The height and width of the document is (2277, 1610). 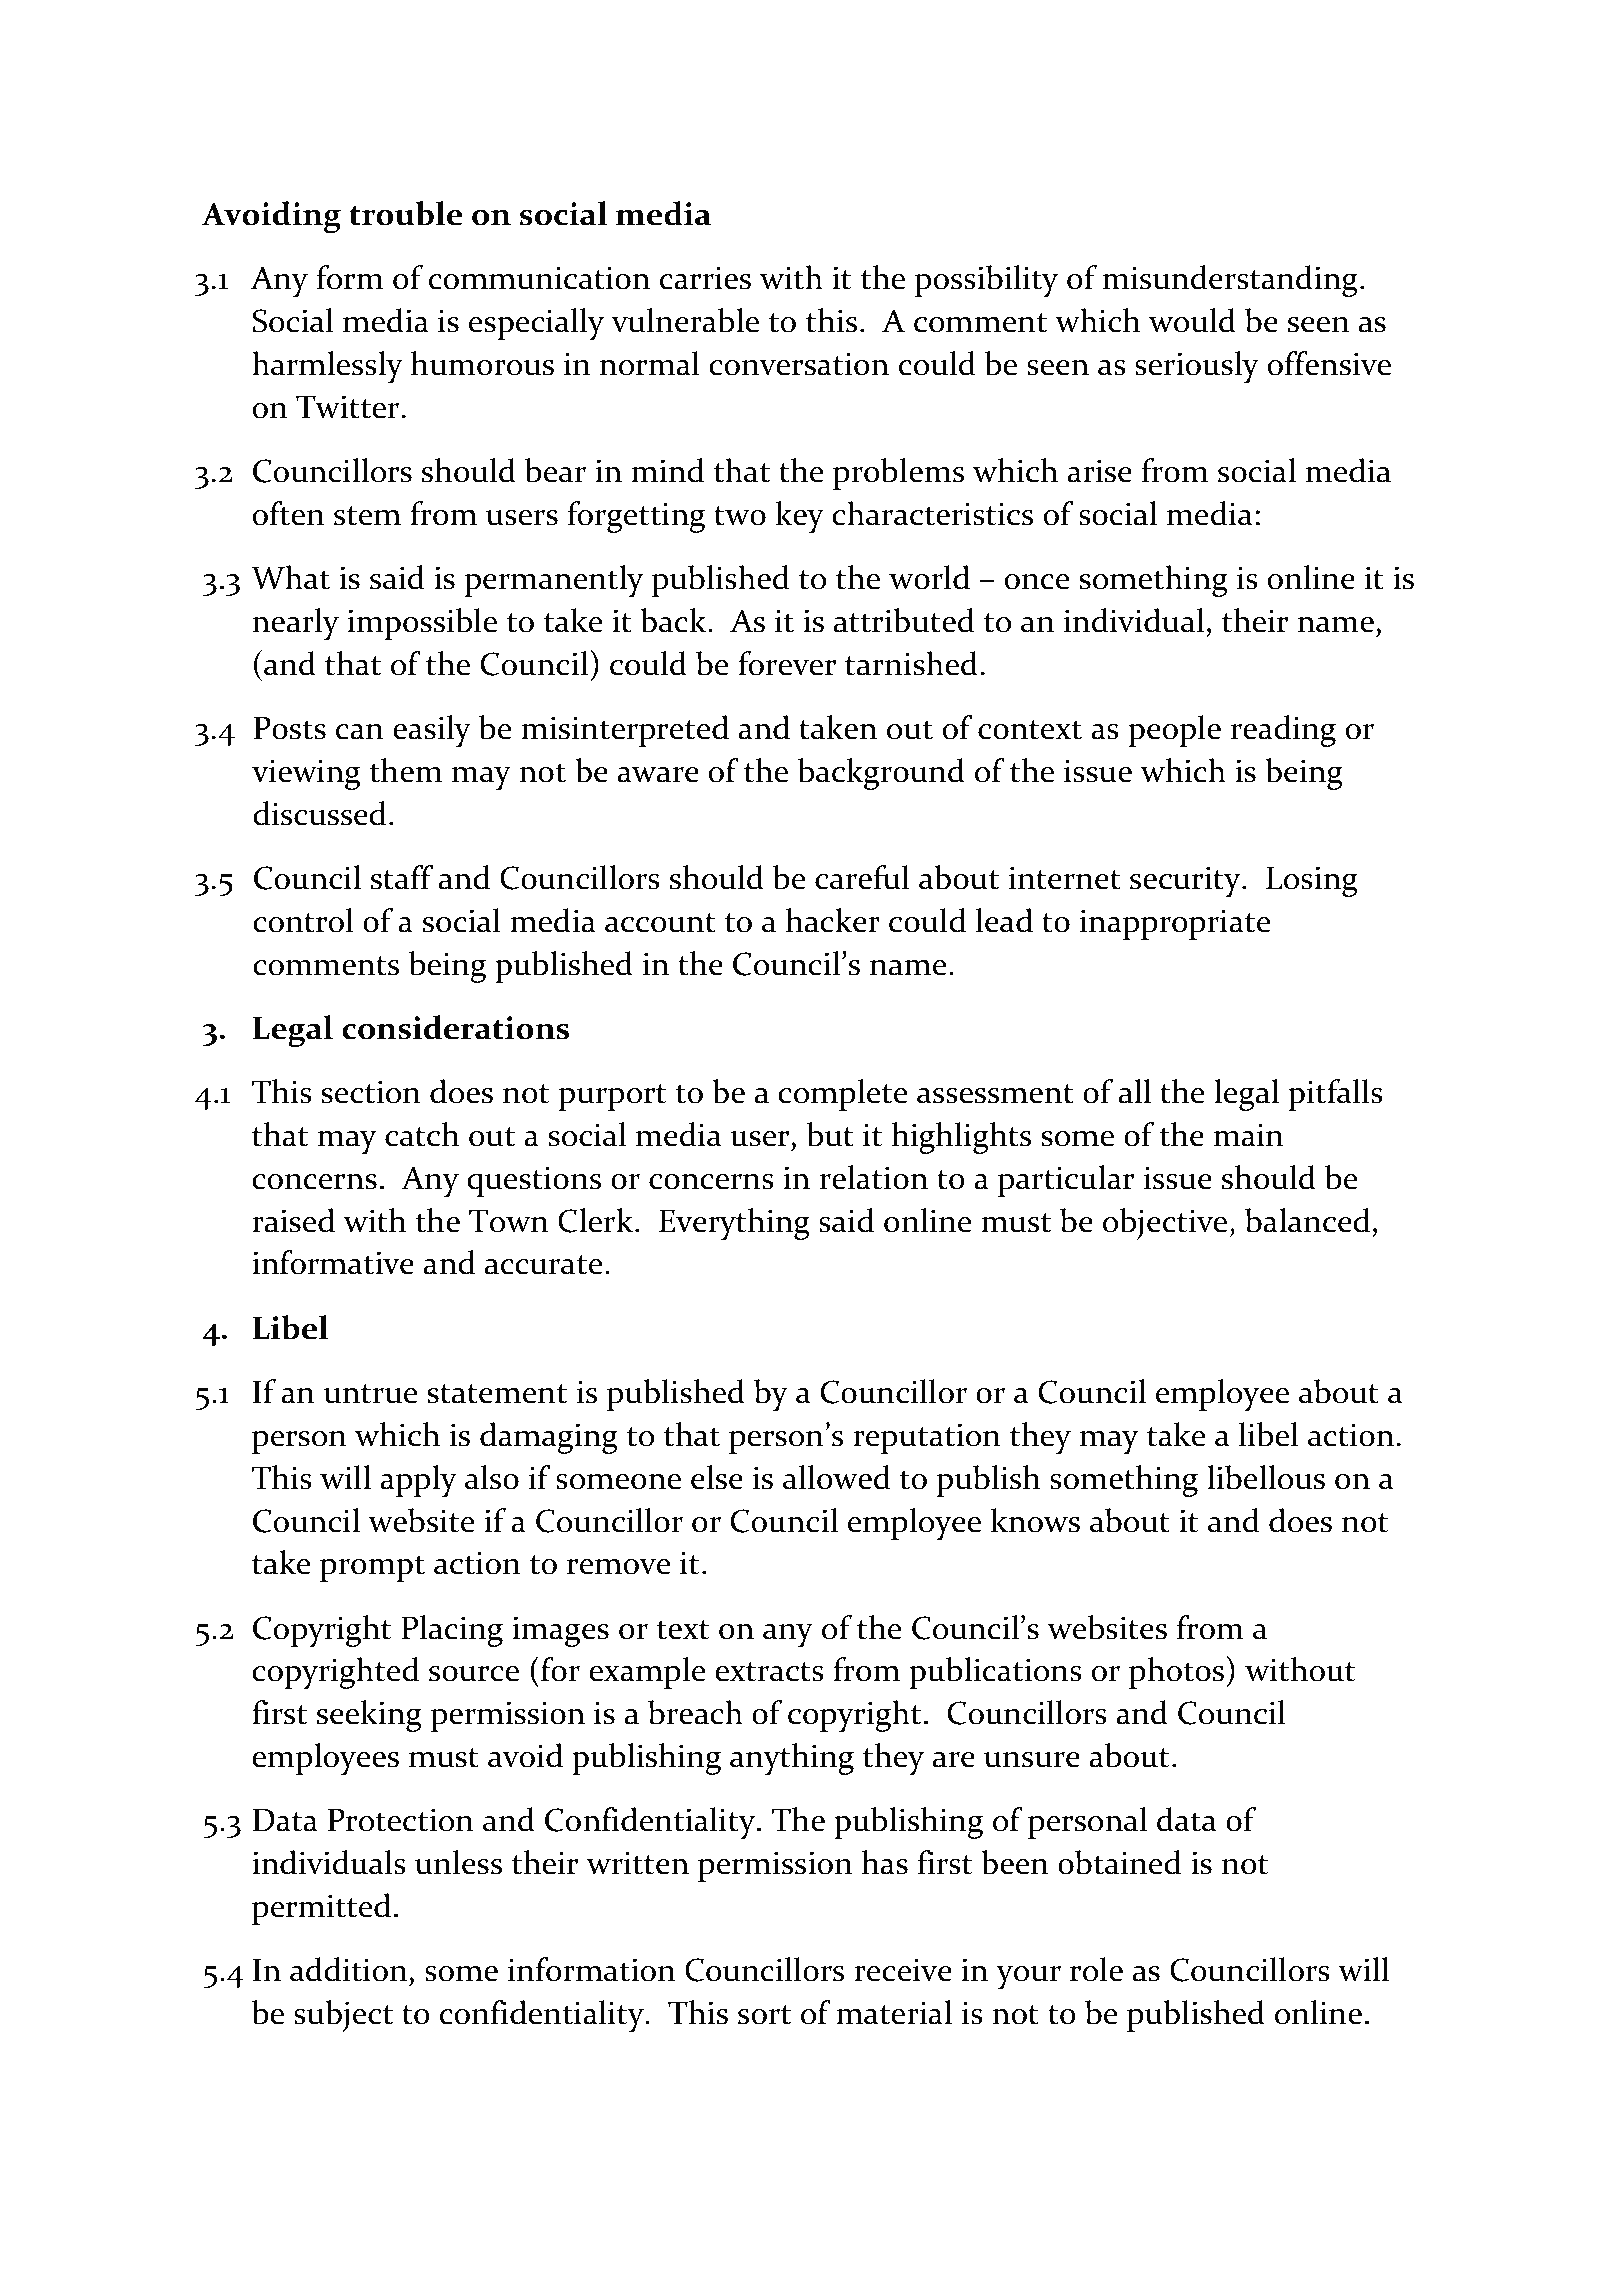 I want to click on addition, so click(x=348, y=1969).
